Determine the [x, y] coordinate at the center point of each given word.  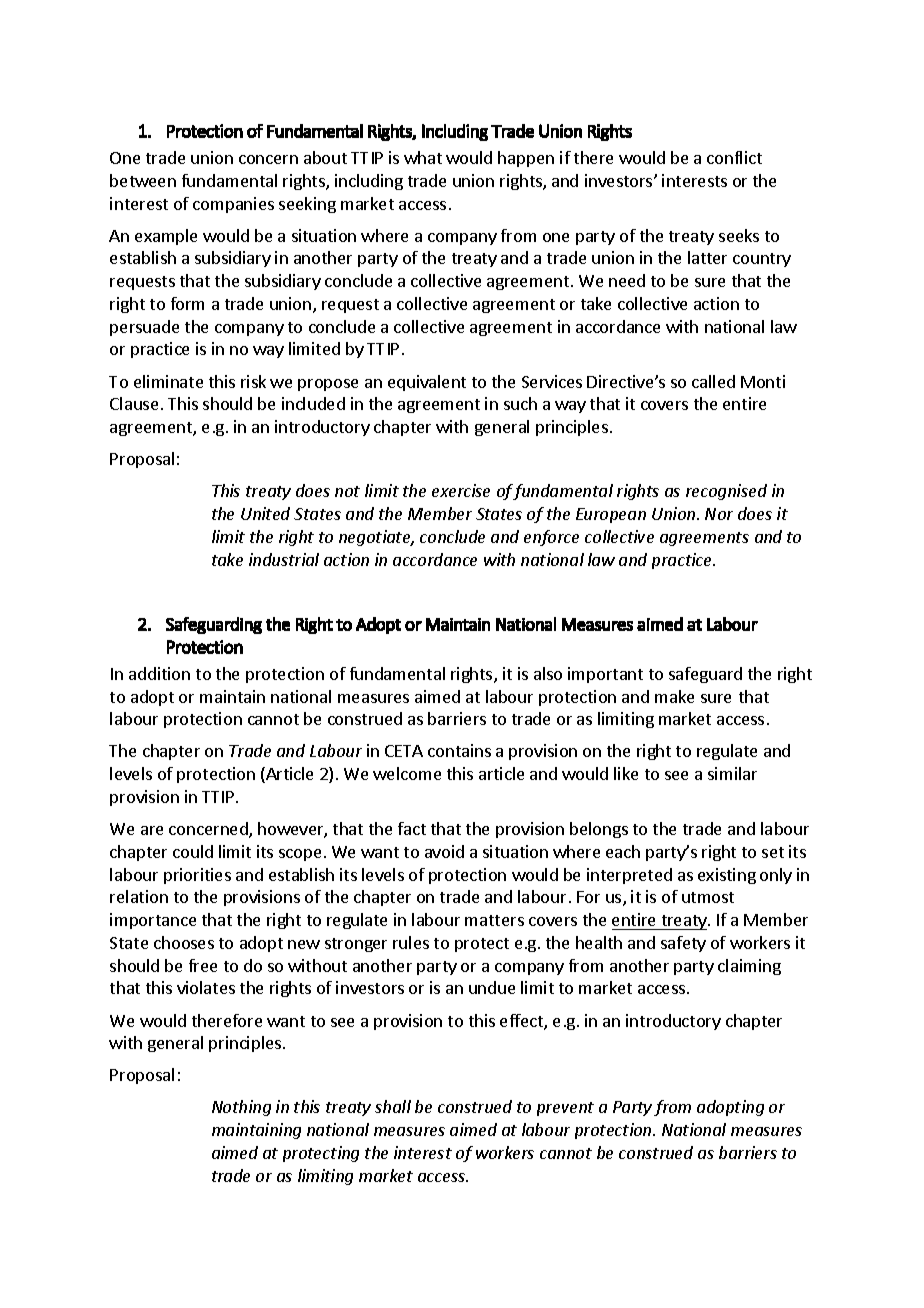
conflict [734, 157]
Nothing [241, 1108]
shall [393, 1106]
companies [233, 205]
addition [159, 673]
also [548, 673]
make [674, 696]
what [423, 157]
